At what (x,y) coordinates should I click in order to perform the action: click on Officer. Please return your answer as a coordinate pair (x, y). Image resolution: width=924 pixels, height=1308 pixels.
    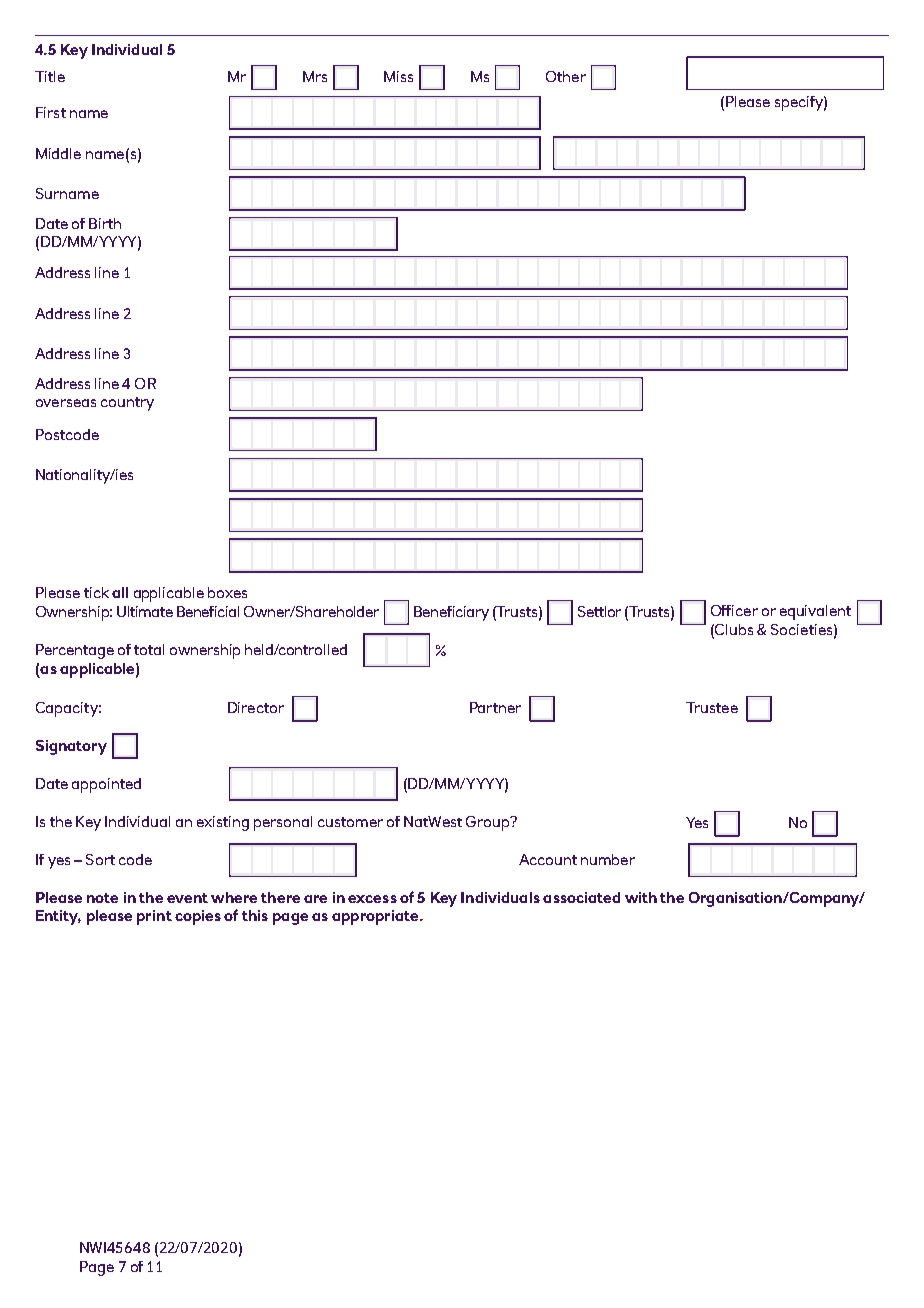
    Looking at the image, I should click on (734, 610).
